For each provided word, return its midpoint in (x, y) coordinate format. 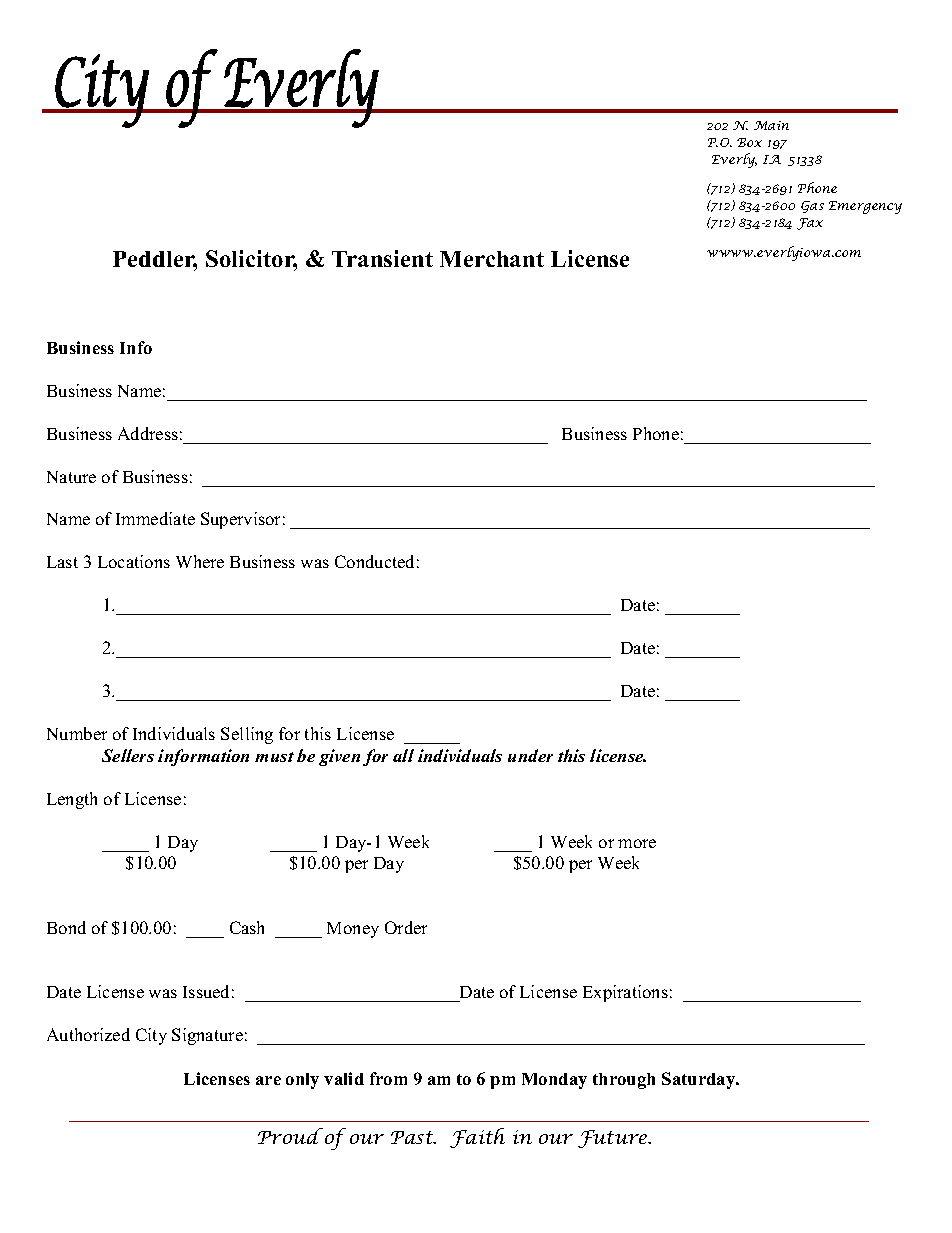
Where (200, 561)
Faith (477, 1138)
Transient (382, 258)
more (637, 843)
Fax (810, 224)
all (403, 755)
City (151, 1036)
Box (749, 142)
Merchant (492, 259)
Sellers (128, 755)
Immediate (155, 518)
